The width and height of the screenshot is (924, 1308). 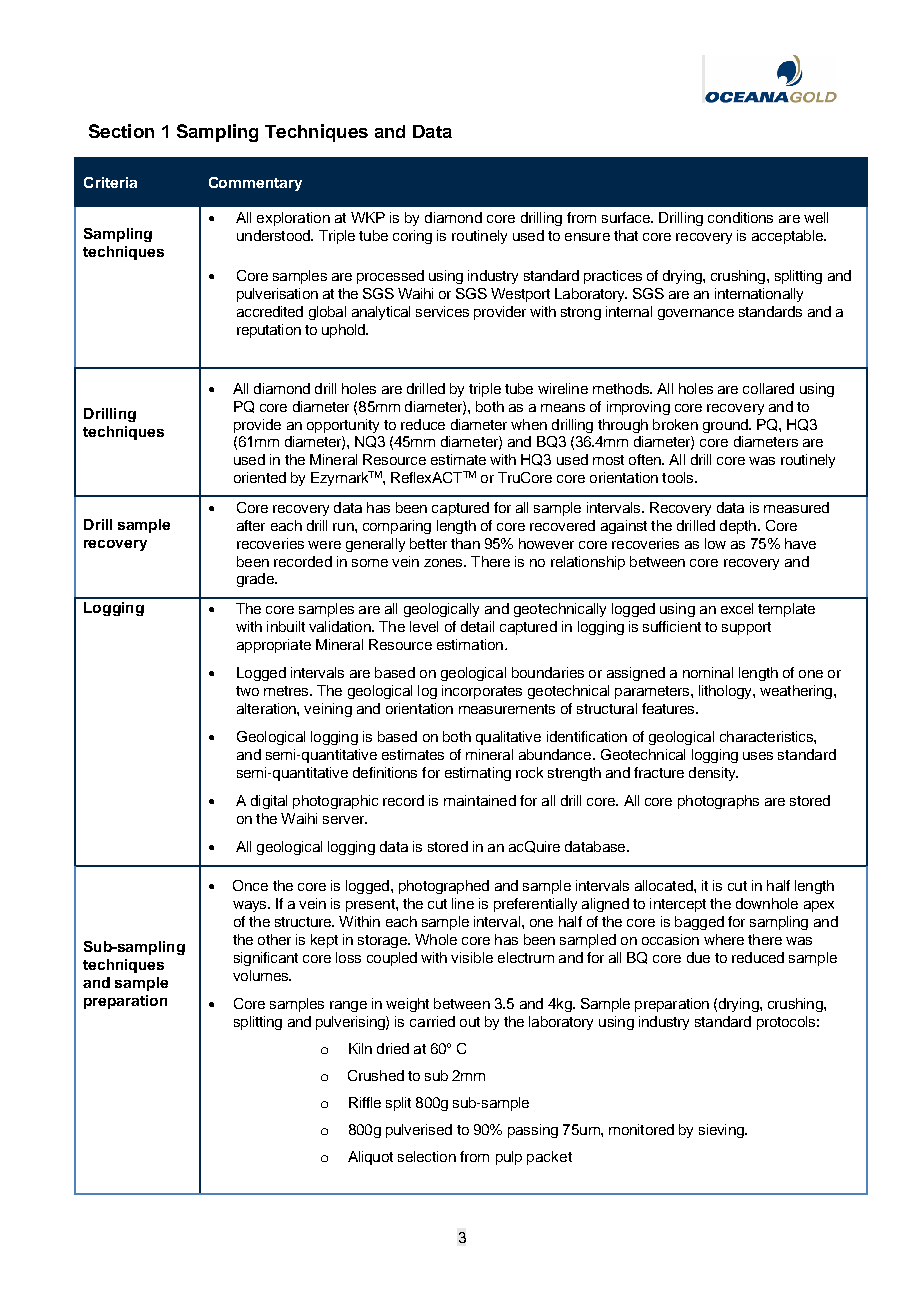 I want to click on oriented, so click(x=260, y=477).
